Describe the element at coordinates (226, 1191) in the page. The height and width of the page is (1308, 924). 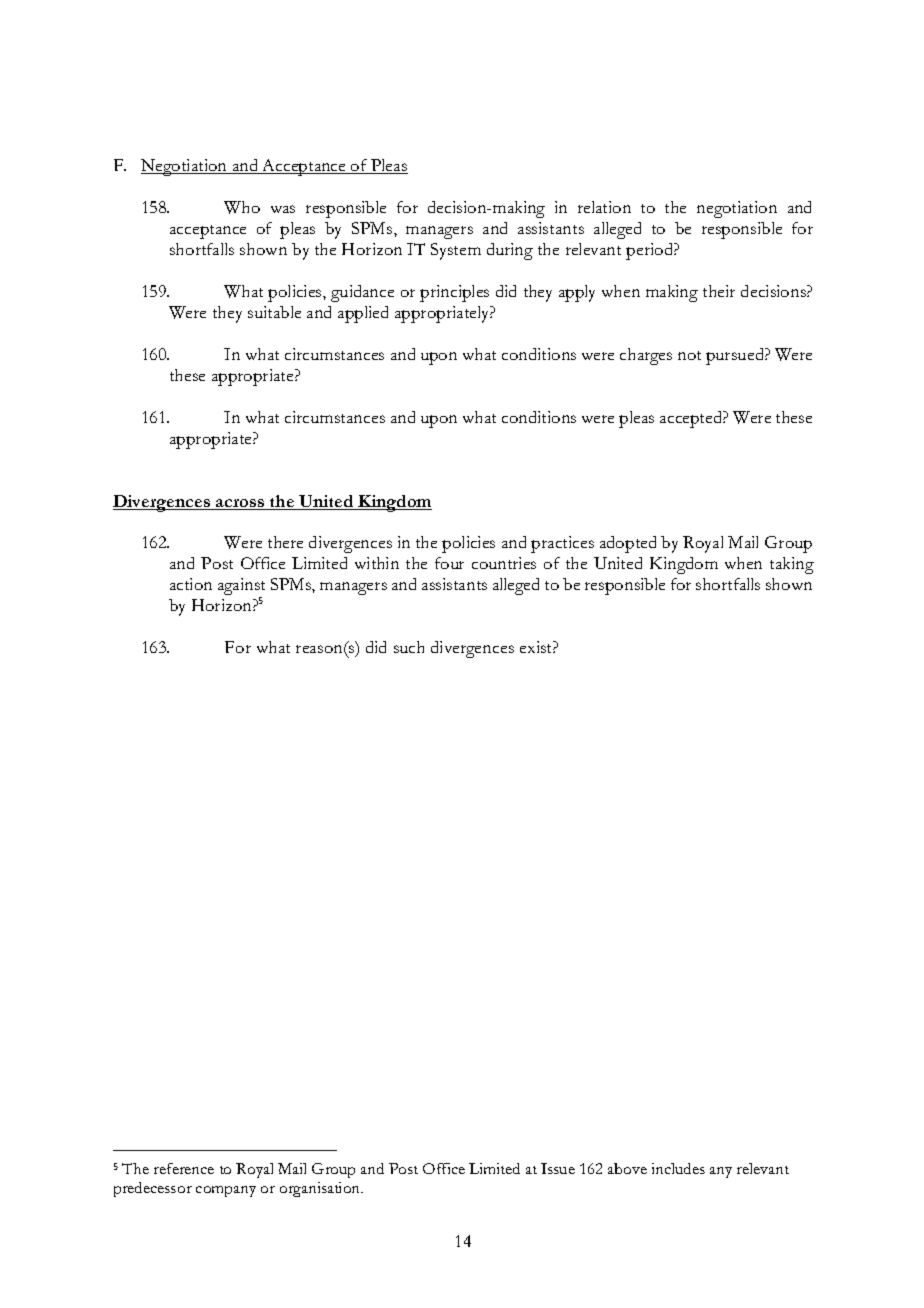
I see `company` at that location.
